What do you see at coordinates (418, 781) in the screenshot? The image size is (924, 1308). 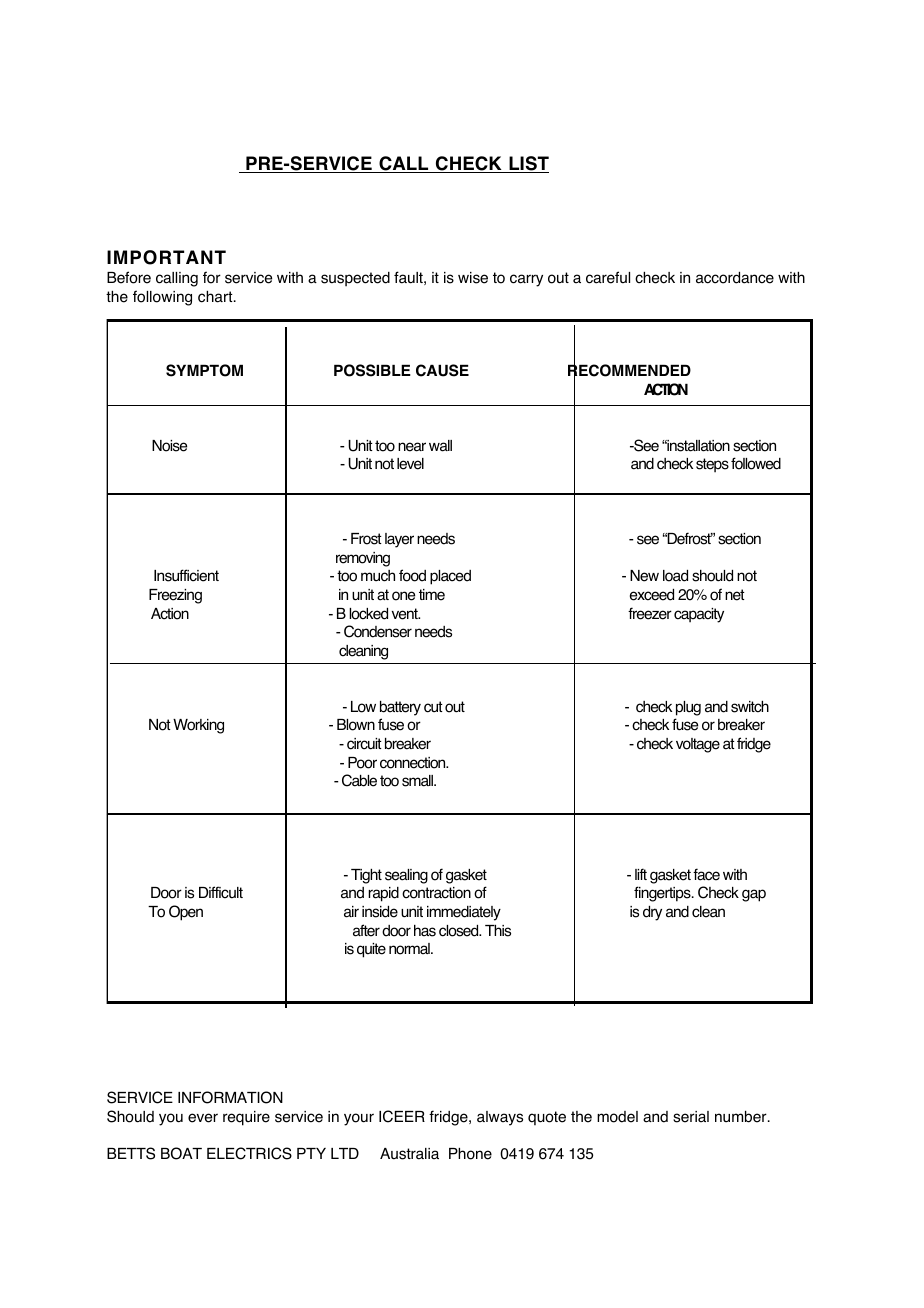 I see `small` at bounding box center [418, 781].
